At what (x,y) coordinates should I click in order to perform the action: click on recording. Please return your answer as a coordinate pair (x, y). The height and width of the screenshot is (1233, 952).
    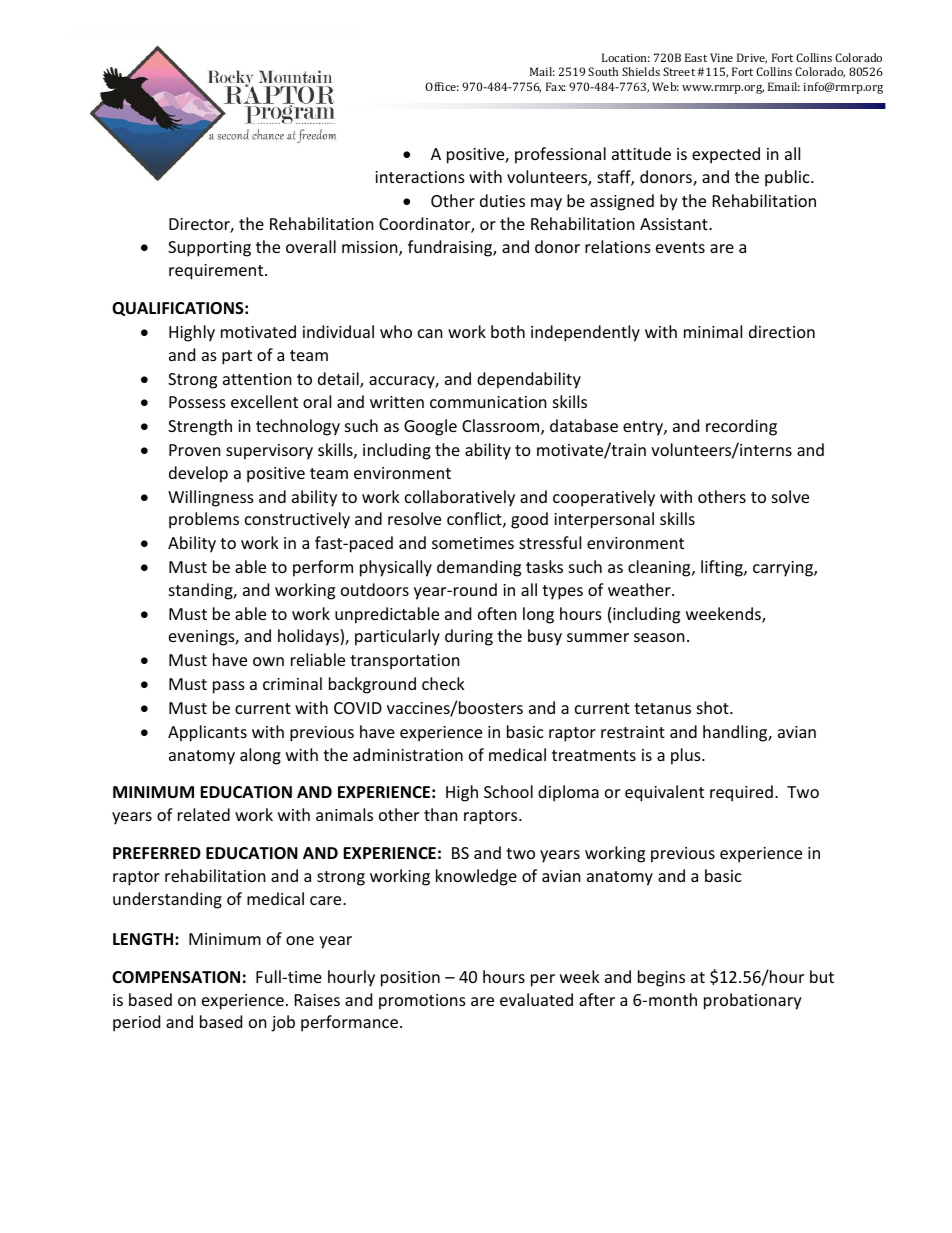
    Looking at the image, I should click on (741, 427).
